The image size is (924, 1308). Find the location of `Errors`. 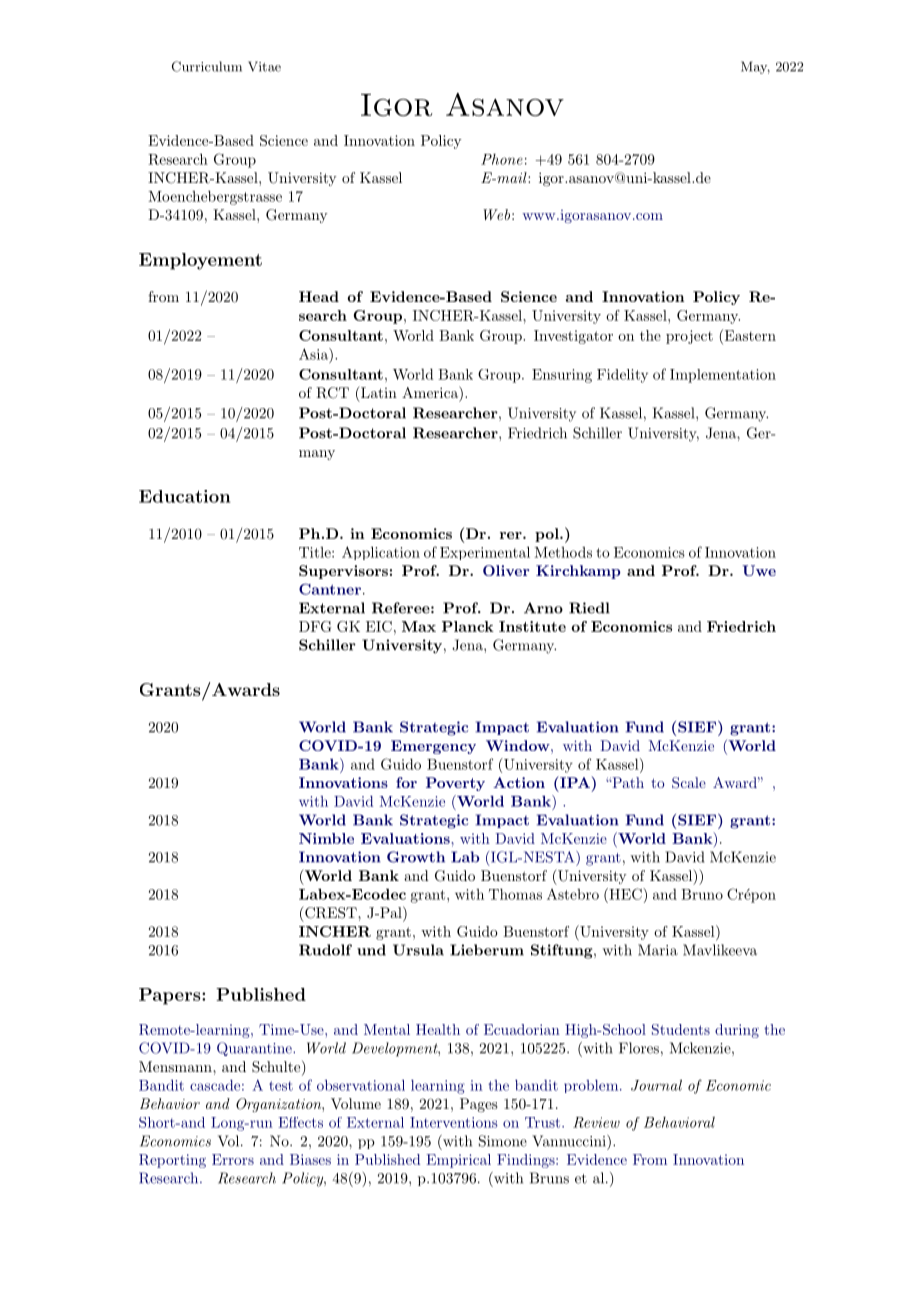

Errors is located at coordinates (233, 1159).
